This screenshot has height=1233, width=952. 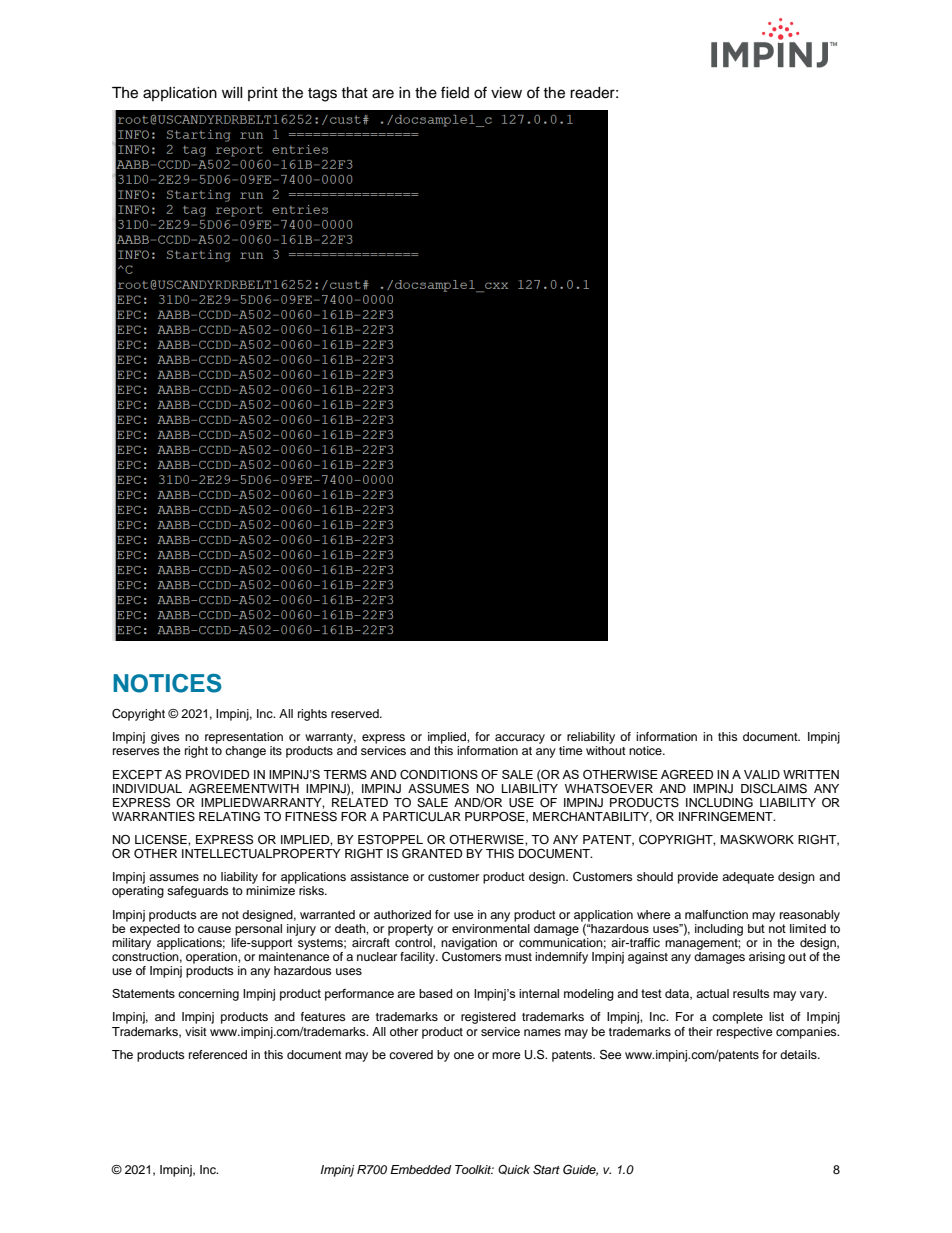 What do you see at coordinates (244, 738) in the screenshot?
I see `representation` at bounding box center [244, 738].
